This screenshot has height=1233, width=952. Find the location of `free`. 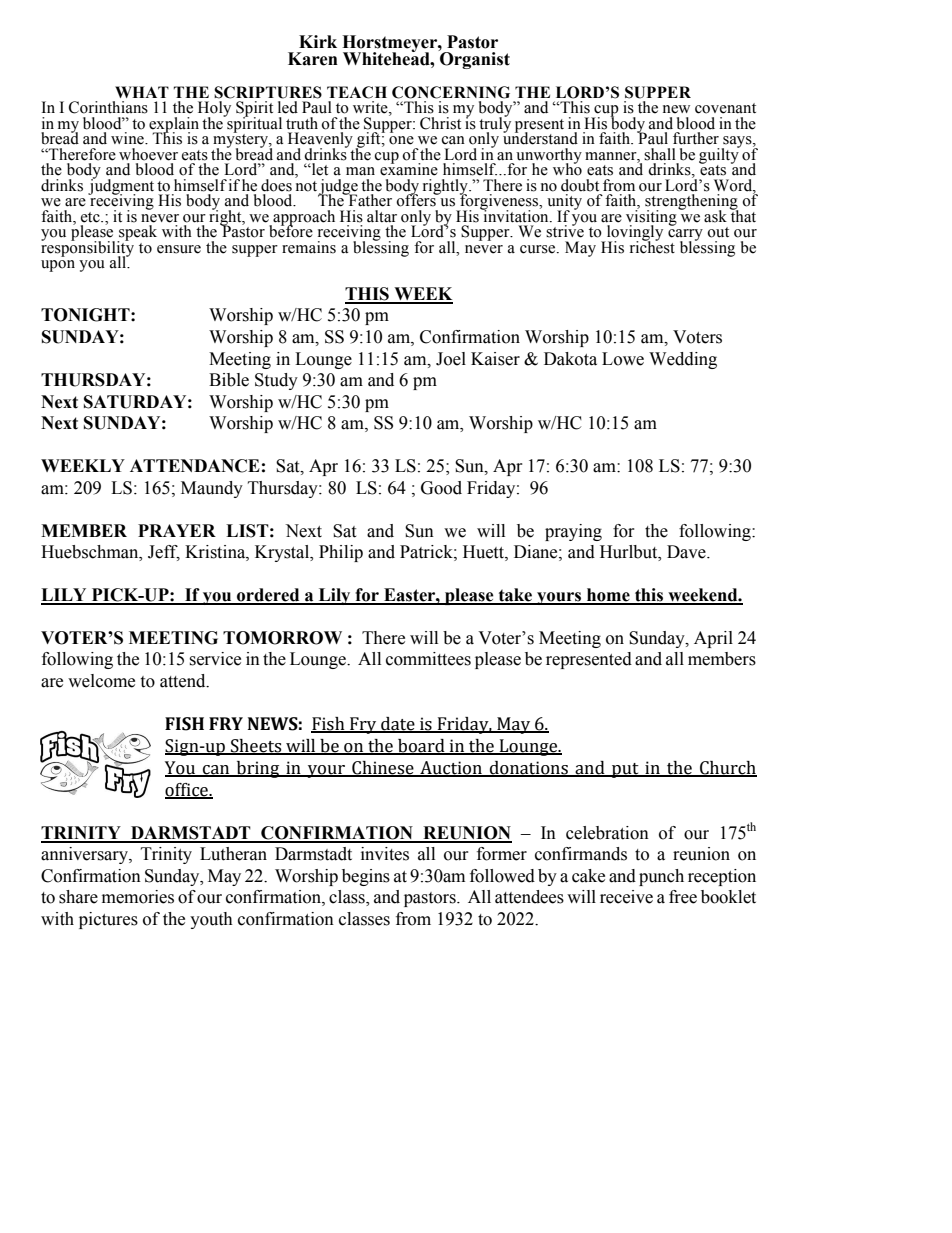

free is located at coordinates (683, 897).
